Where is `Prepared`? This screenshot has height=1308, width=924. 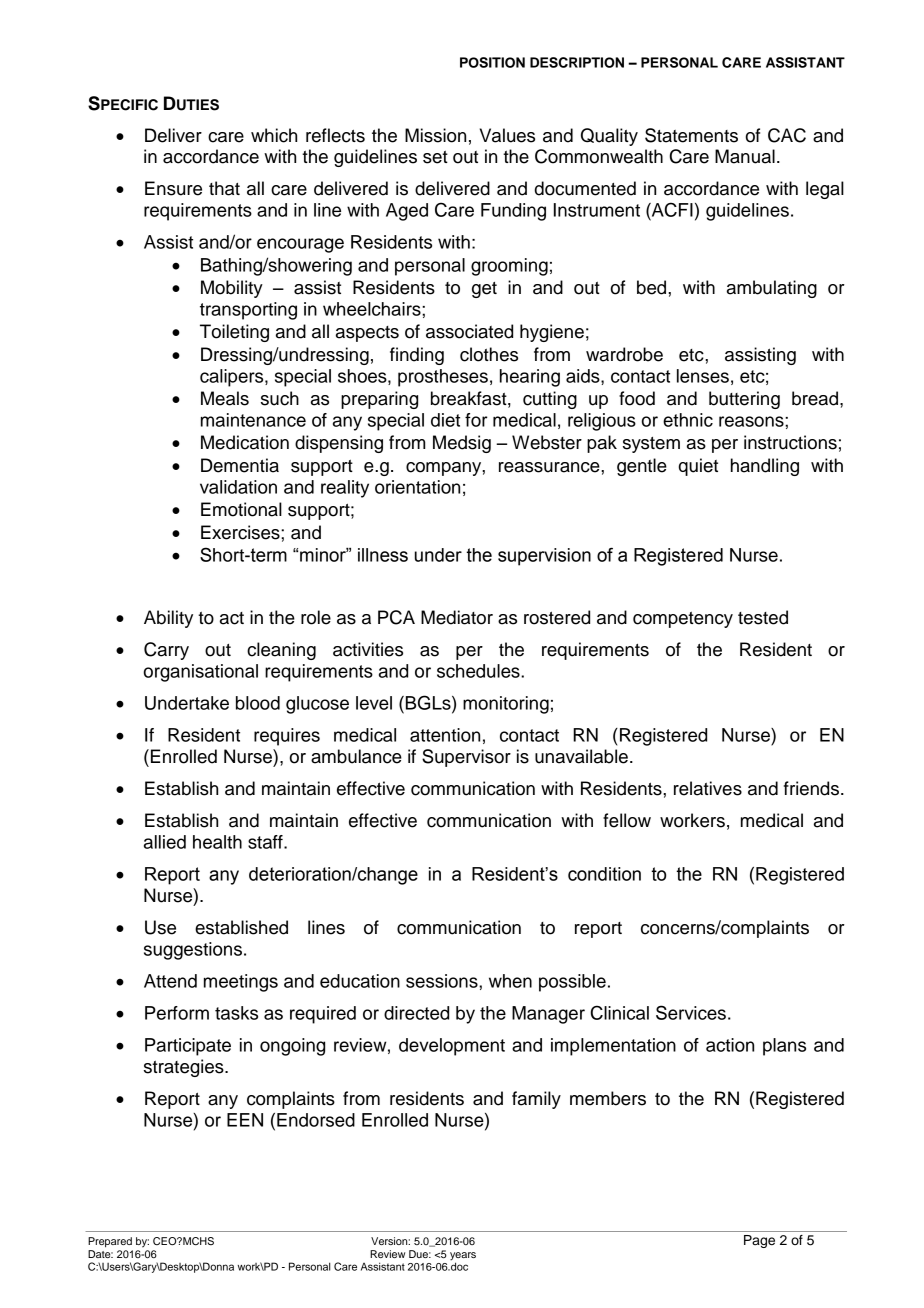 Prepared is located at coordinates (110, 1242).
